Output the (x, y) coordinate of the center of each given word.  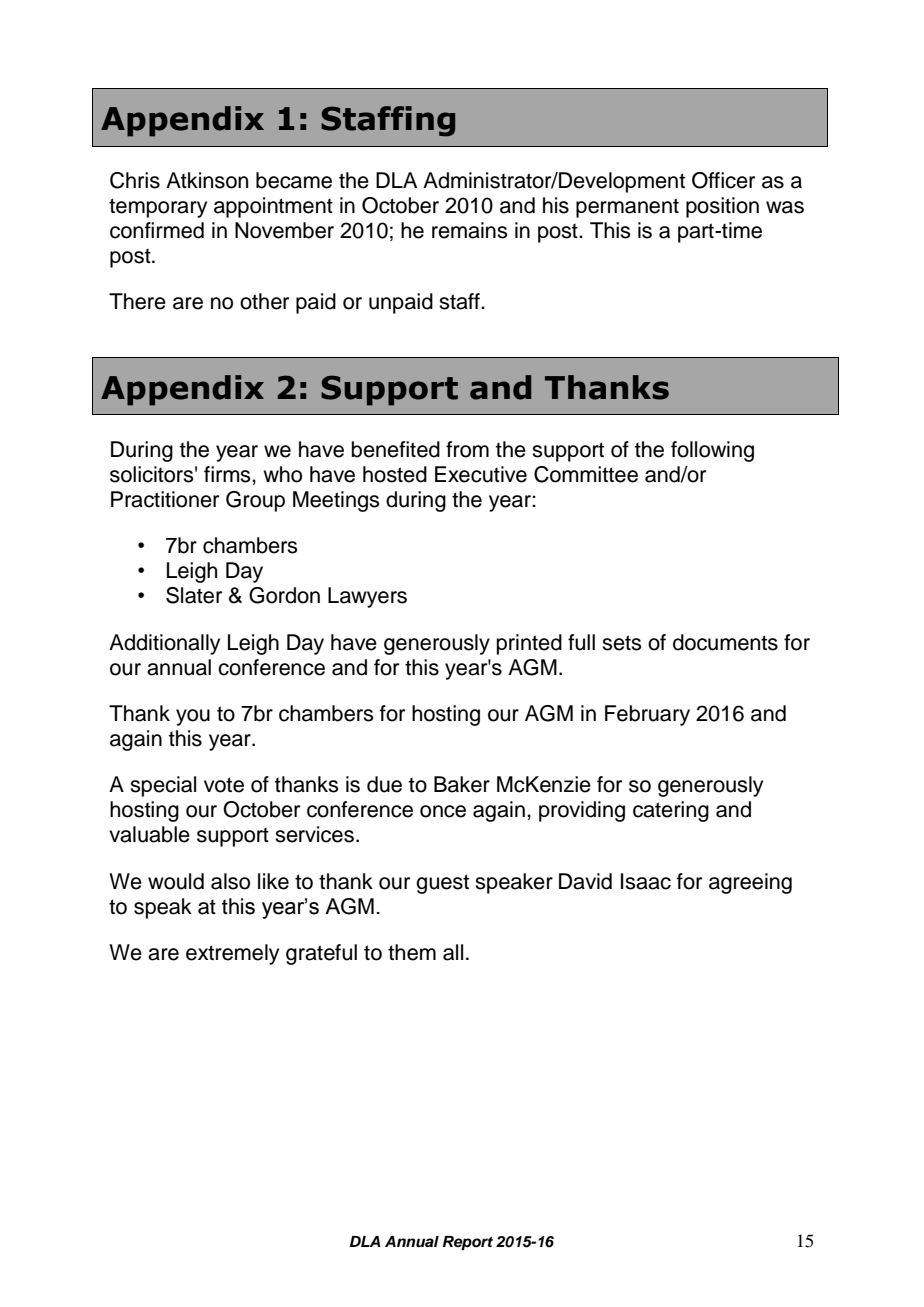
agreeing (750, 883)
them (412, 952)
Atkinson (207, 180)
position (722, 207)
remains (470, 230)
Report (468, 1243)
